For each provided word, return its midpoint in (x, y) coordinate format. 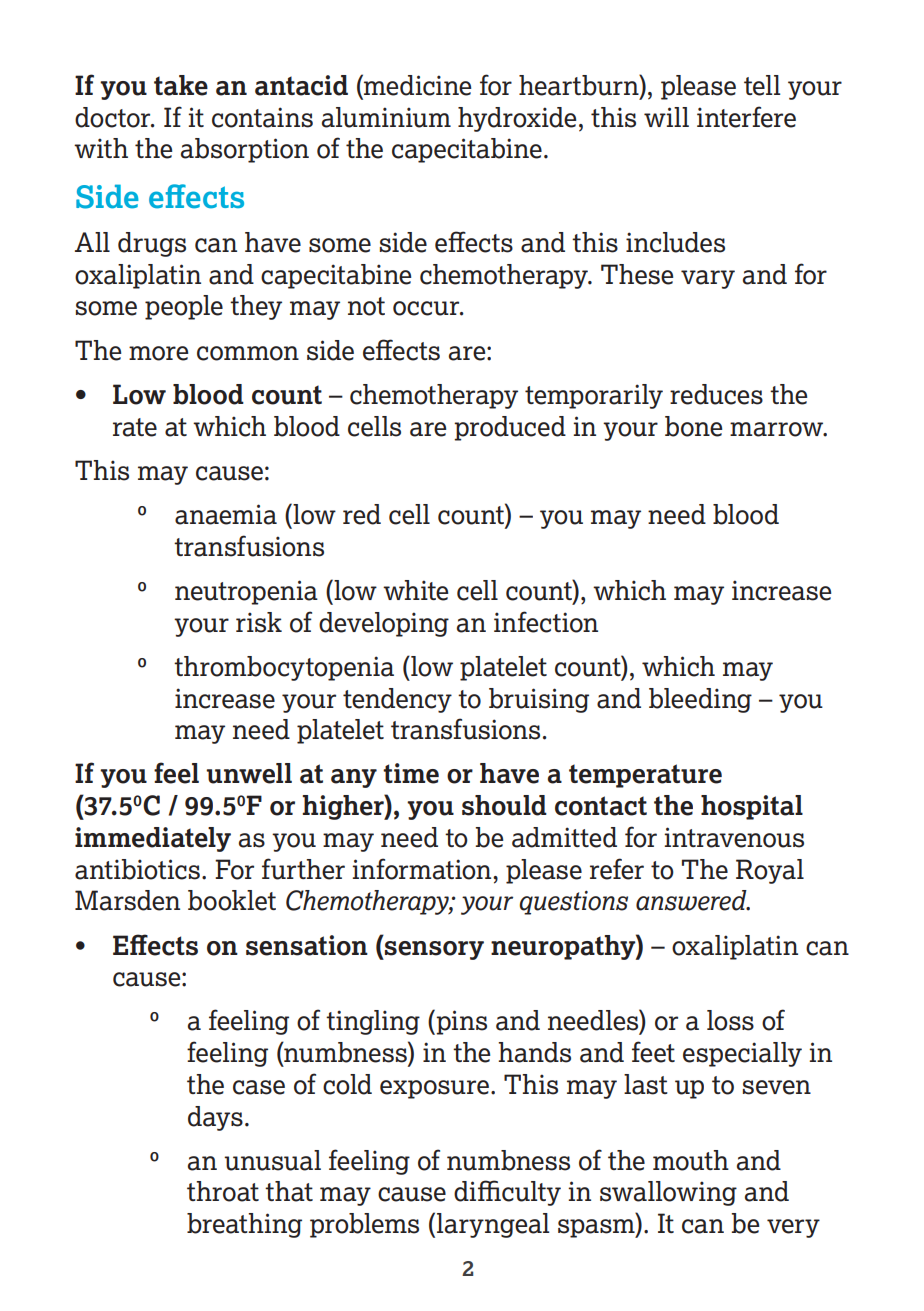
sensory (433, 950)
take (181, 85)
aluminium (386, 117)
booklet (232, 900)
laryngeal (493, 1225)
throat (223, 1191)
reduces (716, 394)
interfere (746, 117)
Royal (770, 871)
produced (510, 428)
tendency (397, 700)
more (158, 353)
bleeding (700, 700)
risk (259, 622)
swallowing (668, 1193)
